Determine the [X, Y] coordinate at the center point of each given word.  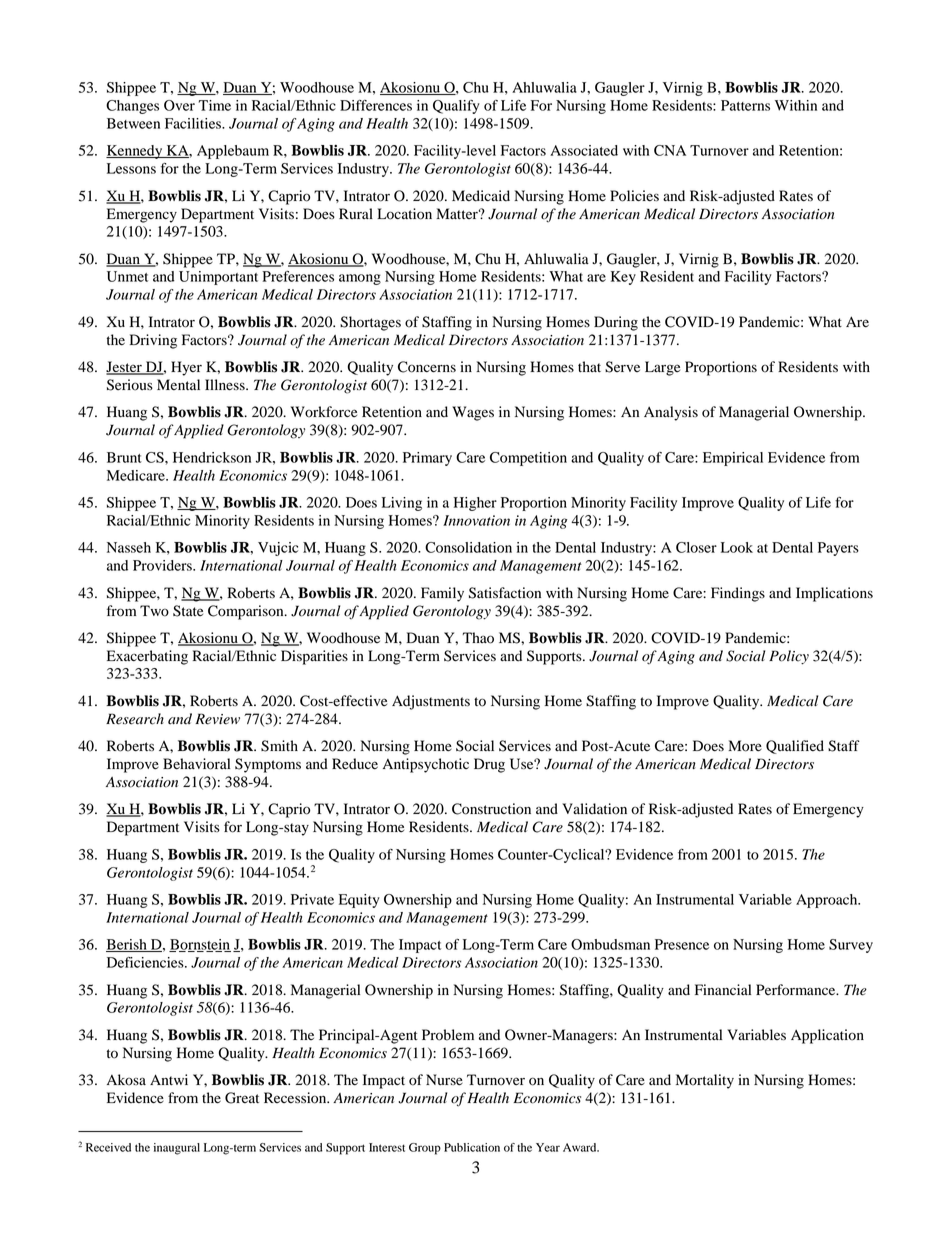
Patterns [745, 105]
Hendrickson [212, 457]
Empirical [733, 459]
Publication [472, 1147]
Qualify [456, 107]
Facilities [194, 123]
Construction [491, 809]
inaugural [177, 1149]
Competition [528, 459]
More [745, 746]
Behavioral [196, 764]
